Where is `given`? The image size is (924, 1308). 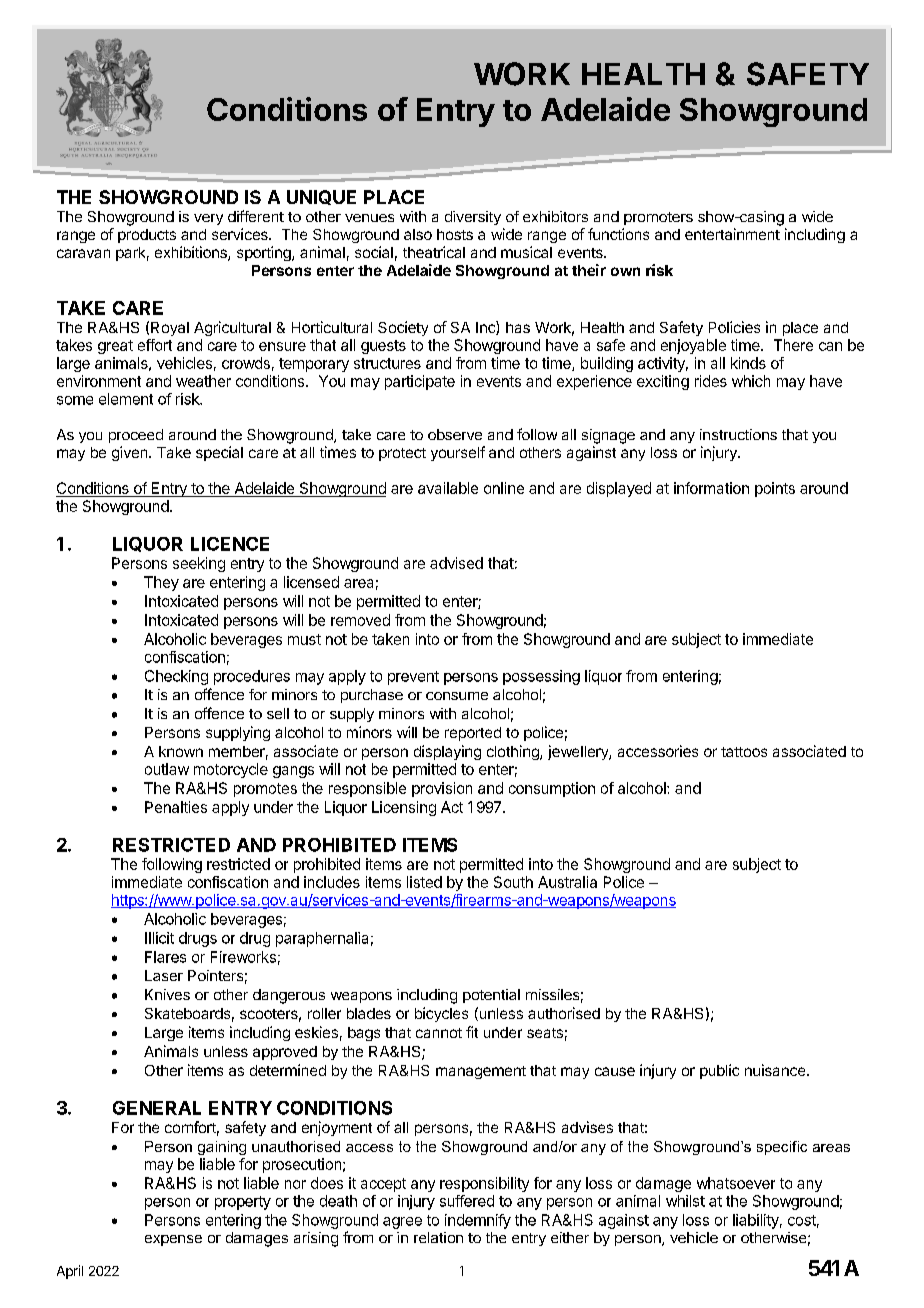
given is located at coordinates (131, 453).
